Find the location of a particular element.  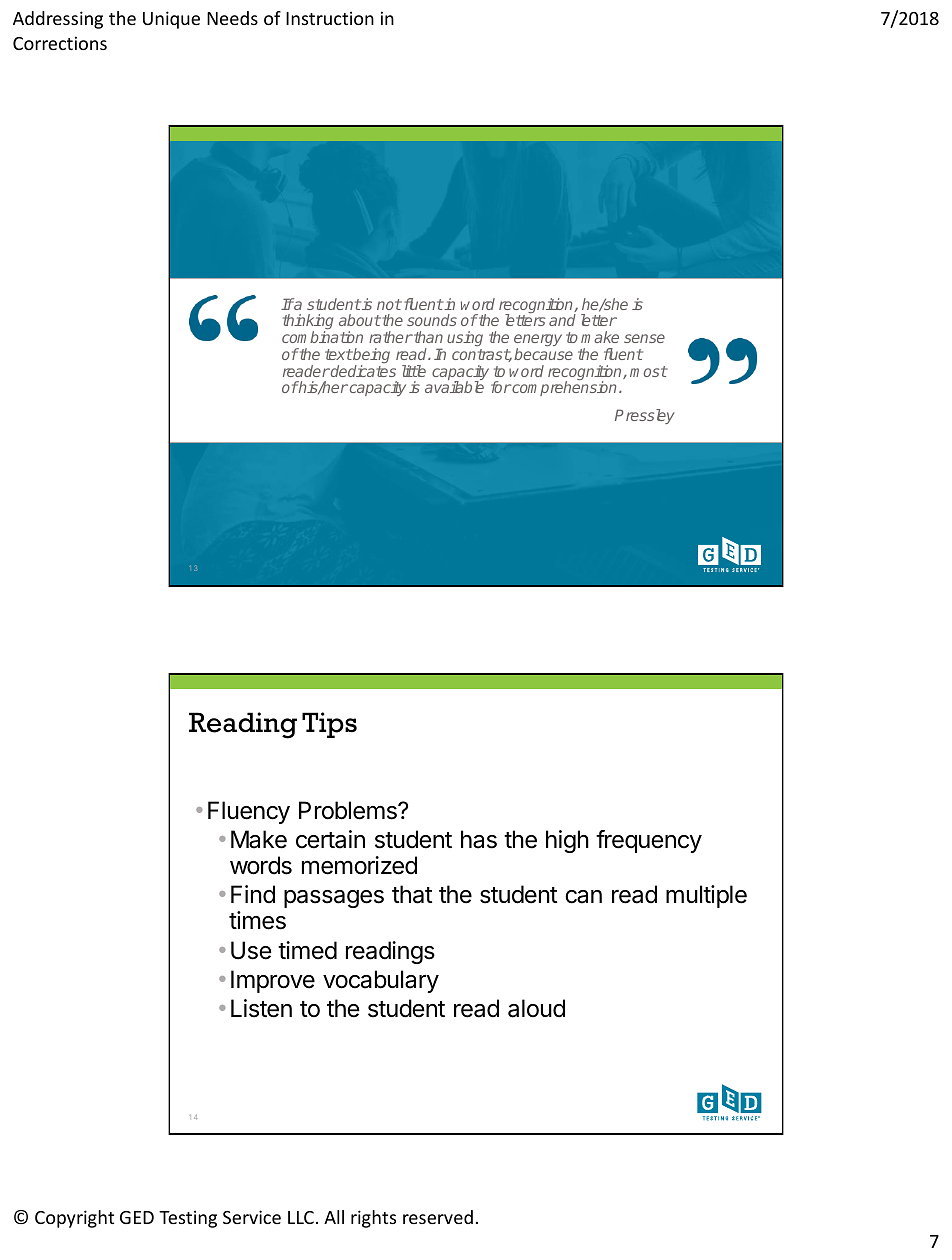

Unique is located at coordinates (171, 20).
